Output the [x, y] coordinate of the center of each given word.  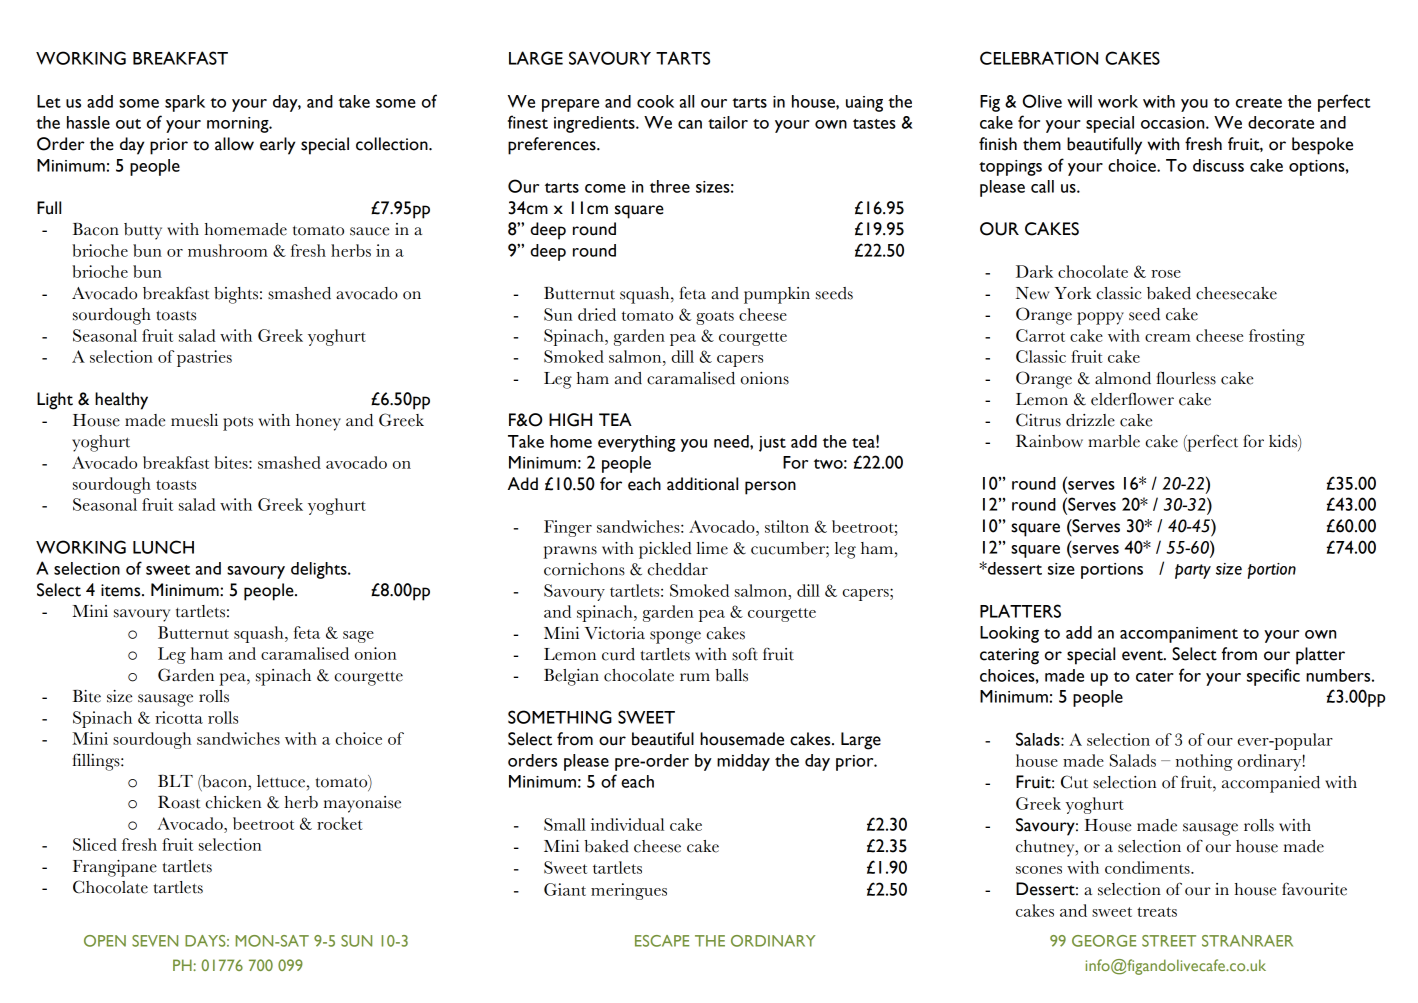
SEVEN [155, 941]
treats [1157, 912]
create [1259, 103]
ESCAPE [662, 941]
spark [185, 103]
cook [655, 101]
